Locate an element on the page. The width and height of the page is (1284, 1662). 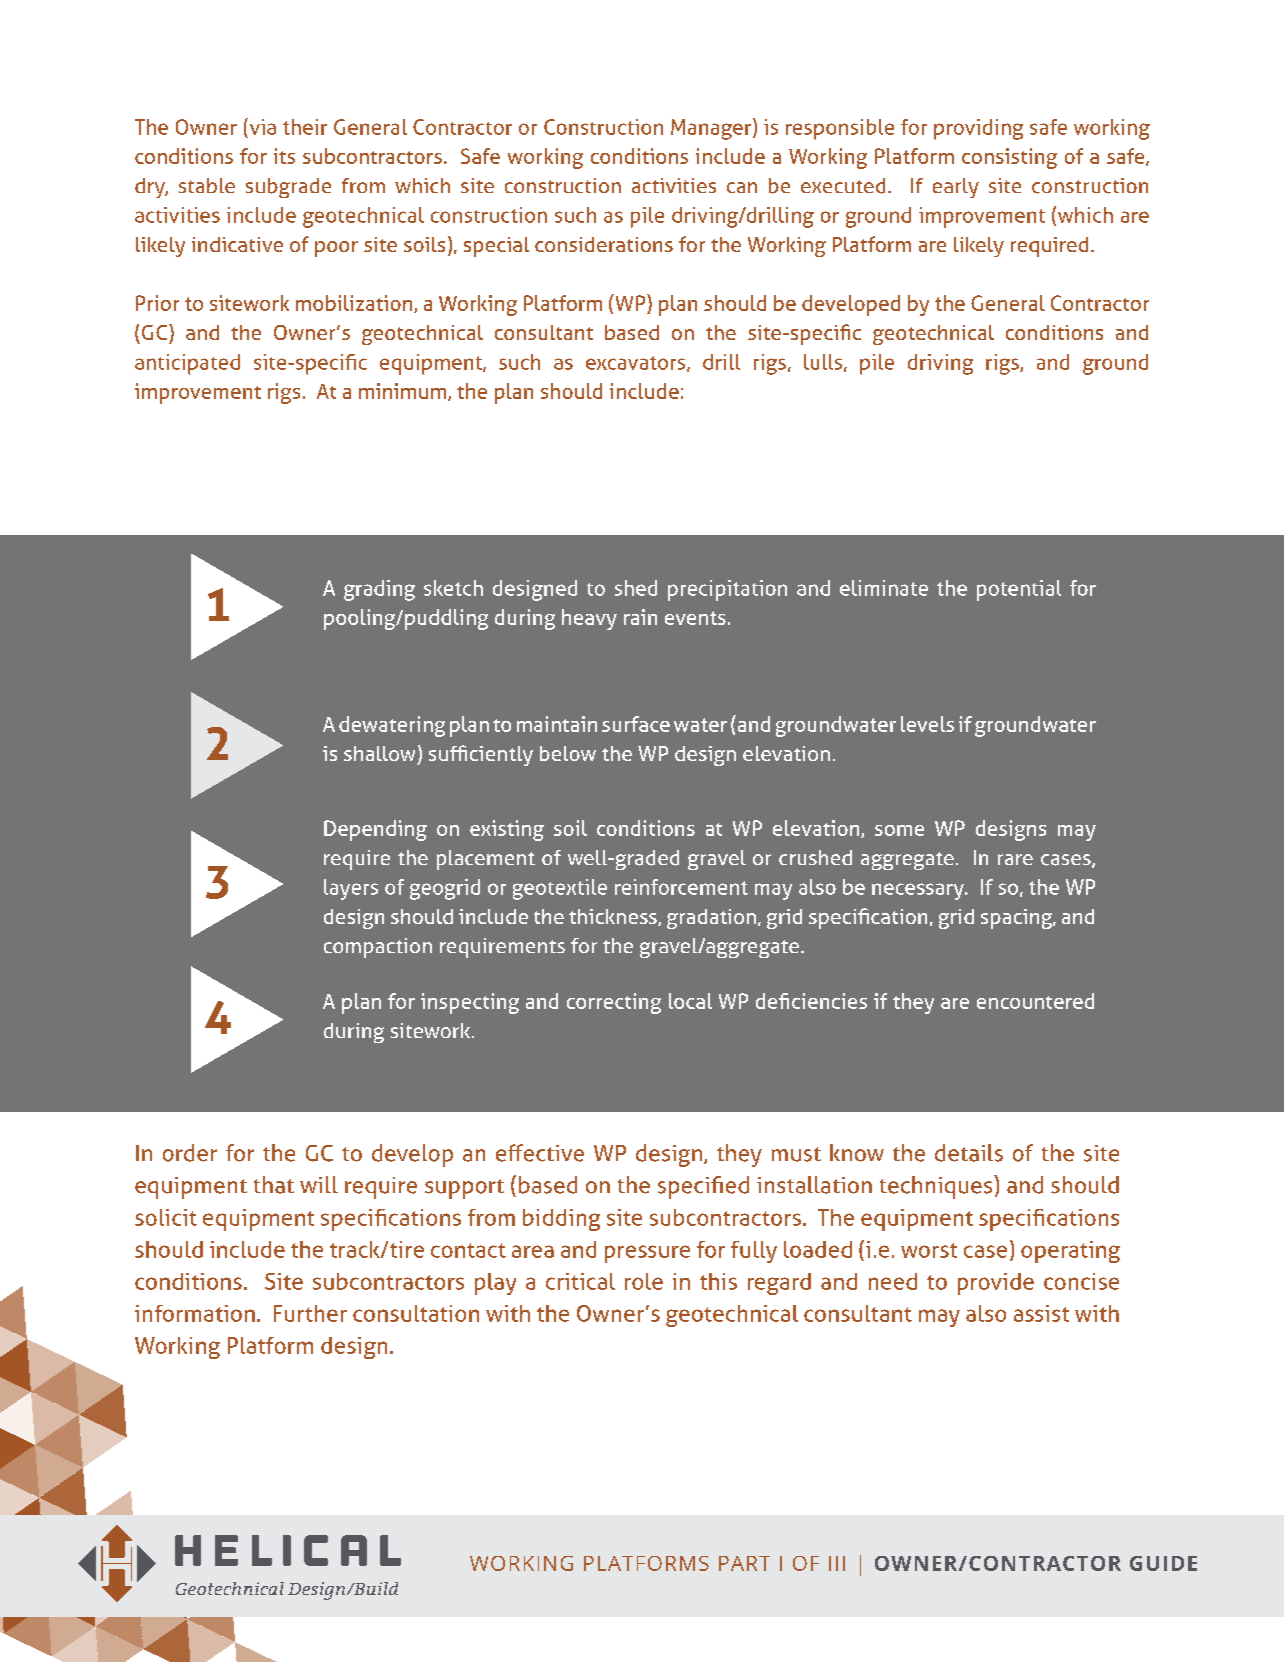
precipitation is located at coordinates (727, 590).
